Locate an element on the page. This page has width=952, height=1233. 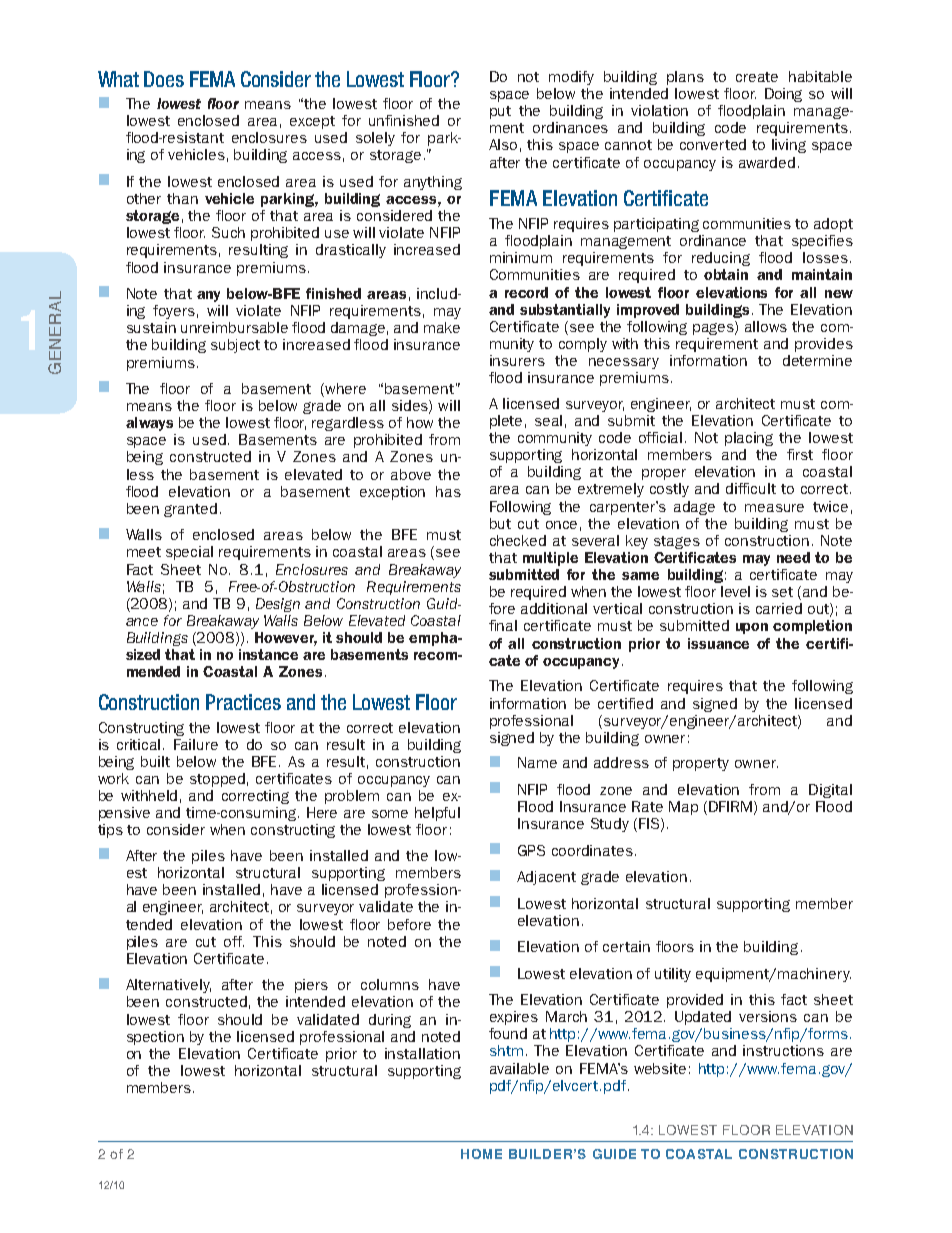
Alternatively is located at coordinates (168, 986).
